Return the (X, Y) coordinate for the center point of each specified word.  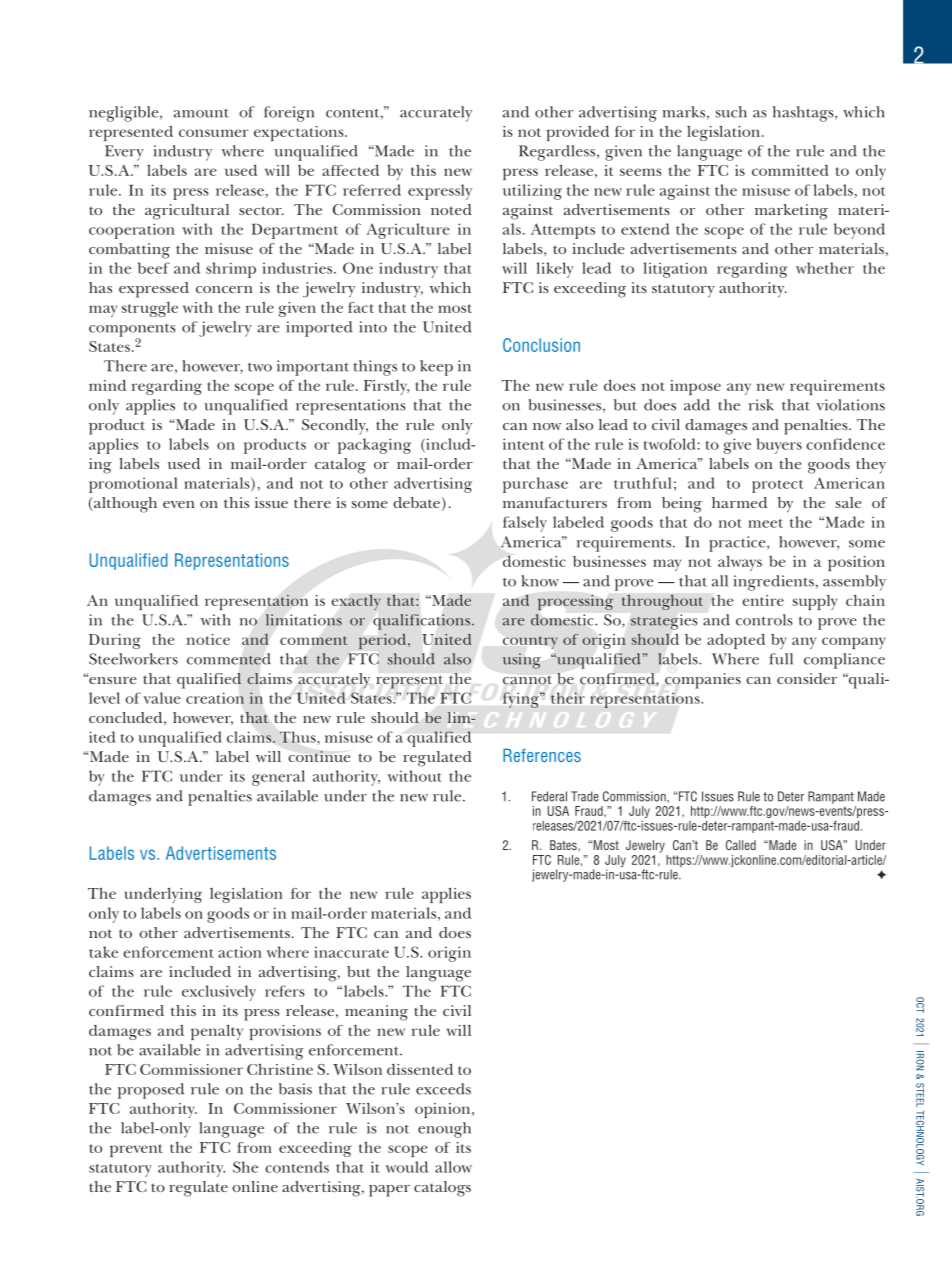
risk (761, 405)
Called (741, 845)
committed (790, 170)
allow (453, 1167)
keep (436, 368)
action (240, 952)
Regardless (557, 153)
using (522, 661)
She (245, 1167)
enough (444, 1130)
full (781, 659)
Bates (564, 846)
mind (107, 385)
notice (208, 639)
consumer (214, 133)
